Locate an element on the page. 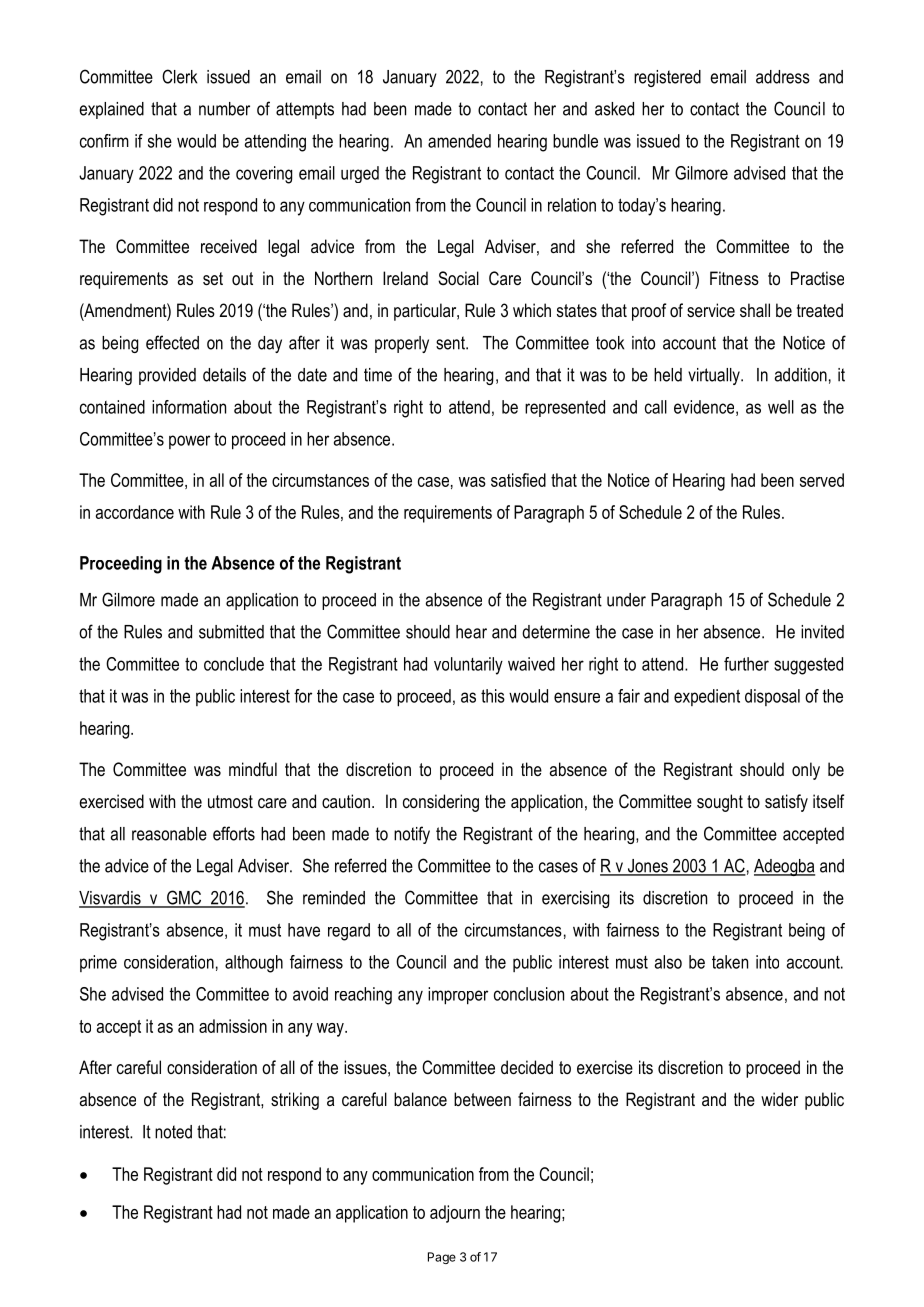 The width and height of the image is (924, 1307). address is located at coordinates (783, 77).
